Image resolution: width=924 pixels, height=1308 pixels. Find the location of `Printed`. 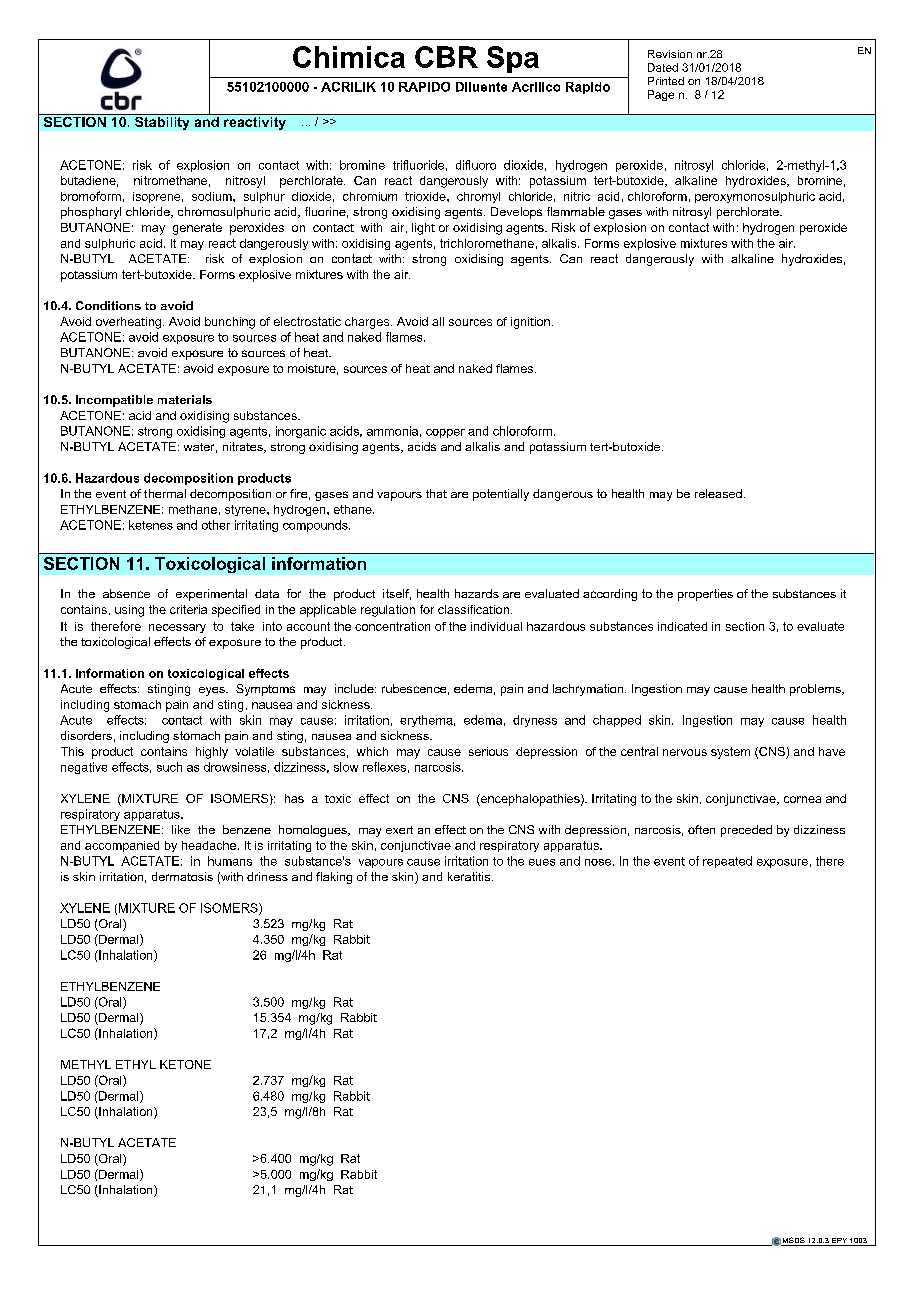

Printed is located at coordinates (666, 81).
